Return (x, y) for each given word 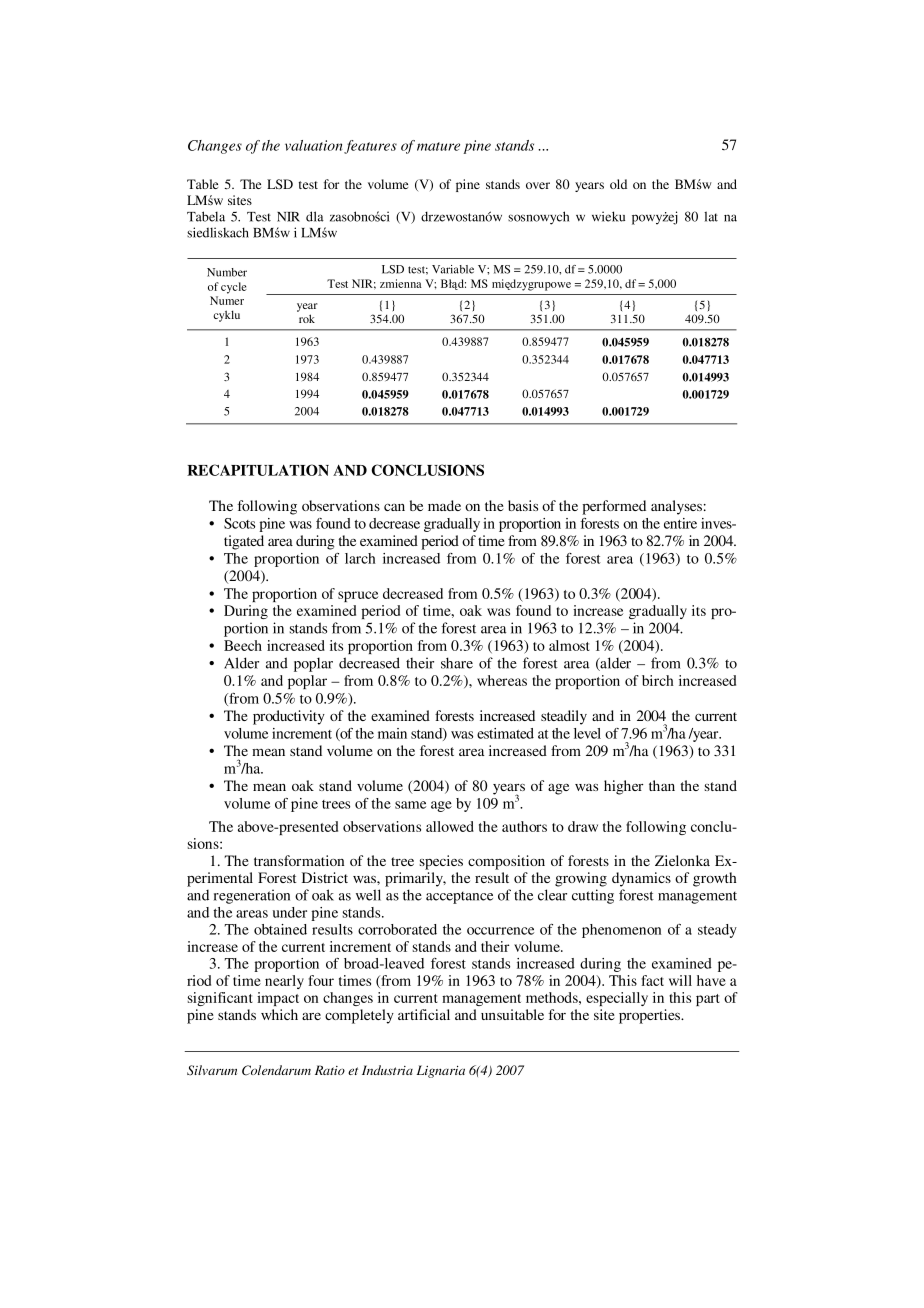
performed (614, 507)
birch (658, 680)
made (444, 505)
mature (438, 146)
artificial (424, 1014)
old (618, 184)
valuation (313, 145)
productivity (289, 717)
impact (278, 999)
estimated (505, 733)
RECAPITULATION (258, 470)
